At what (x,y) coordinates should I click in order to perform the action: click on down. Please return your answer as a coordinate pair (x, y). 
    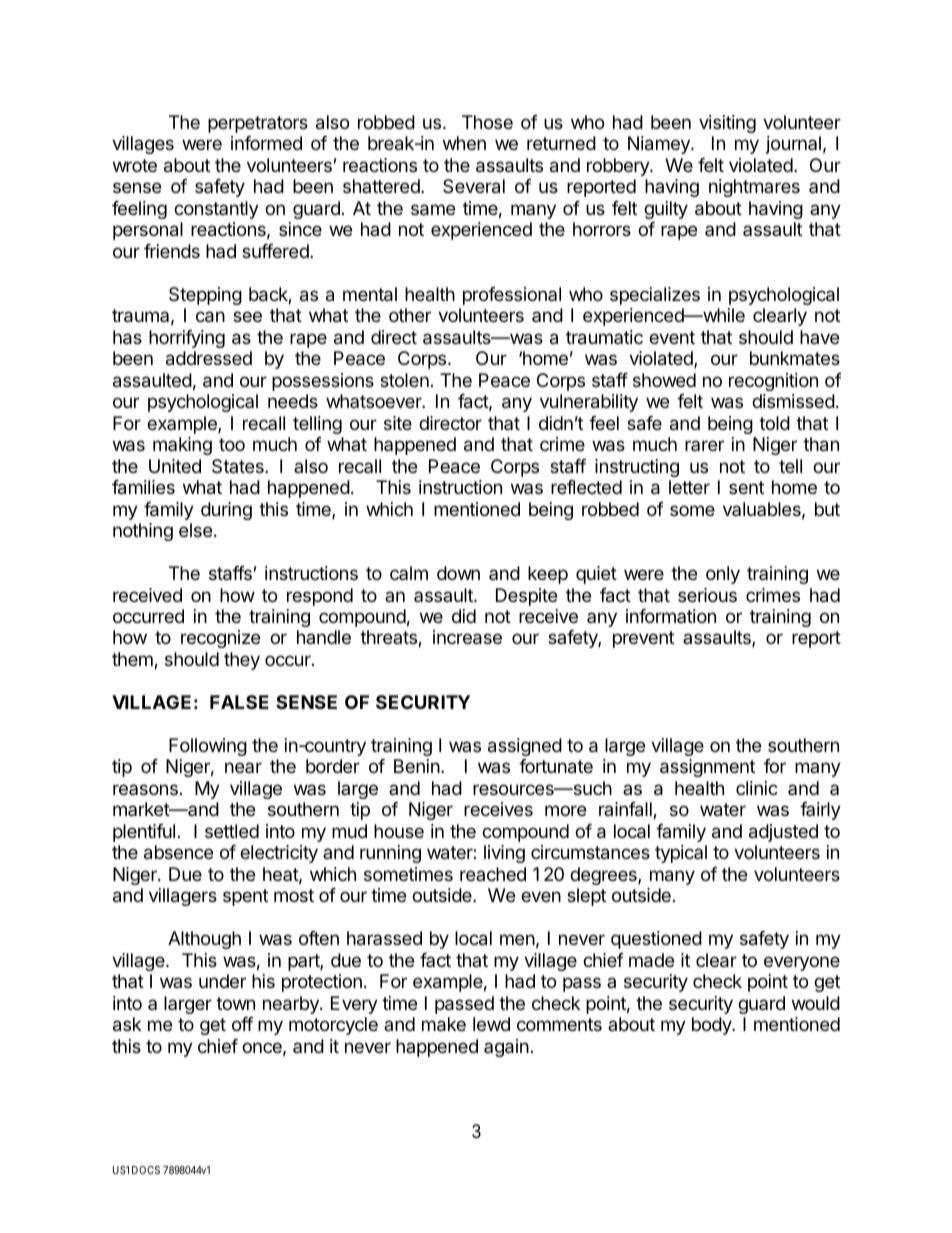
    Looking at the image, I should click on (458, 573).
